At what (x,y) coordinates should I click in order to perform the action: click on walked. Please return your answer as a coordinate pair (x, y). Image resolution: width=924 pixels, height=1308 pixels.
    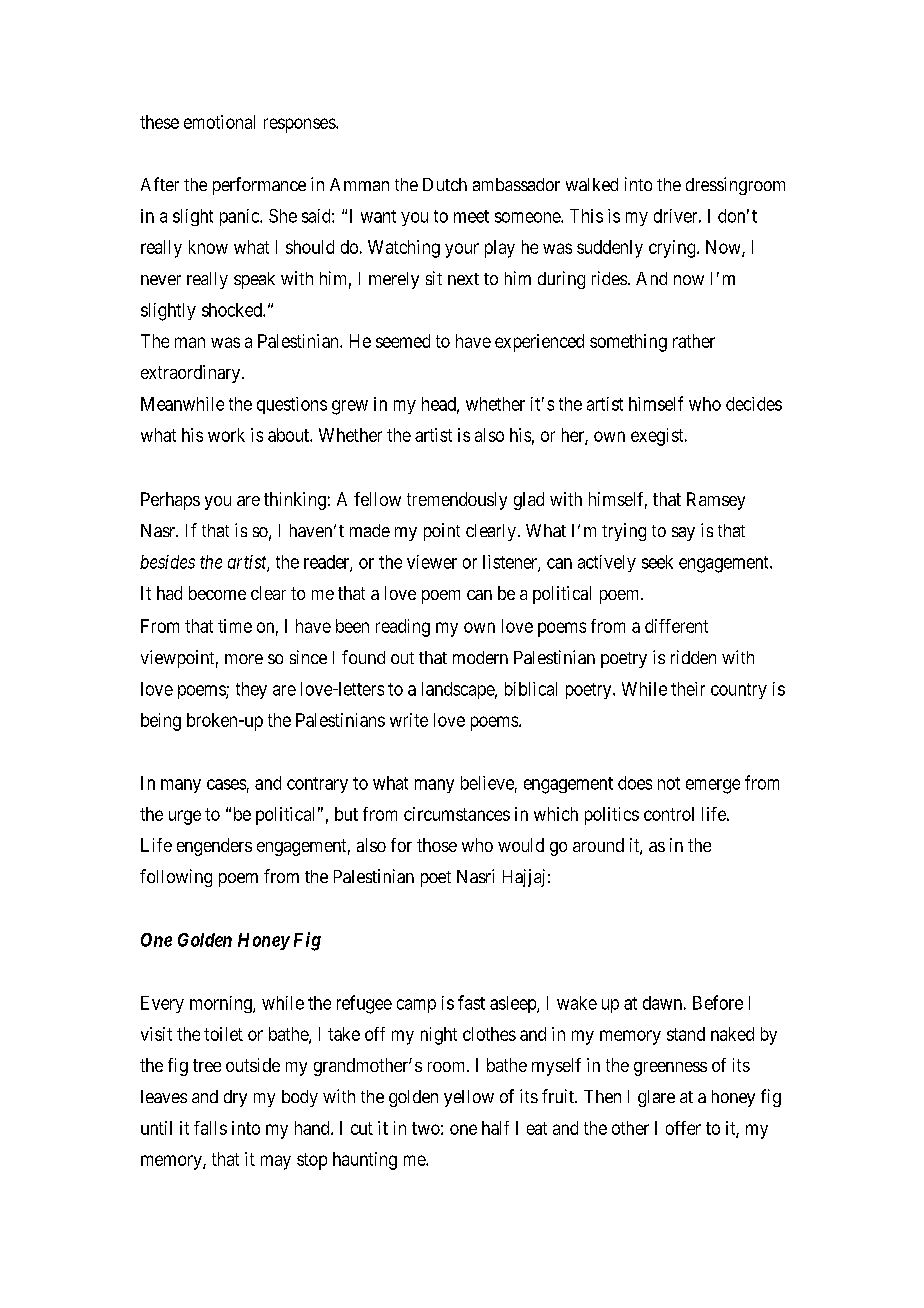
    Looking at the image, I should click on (592, 184).
